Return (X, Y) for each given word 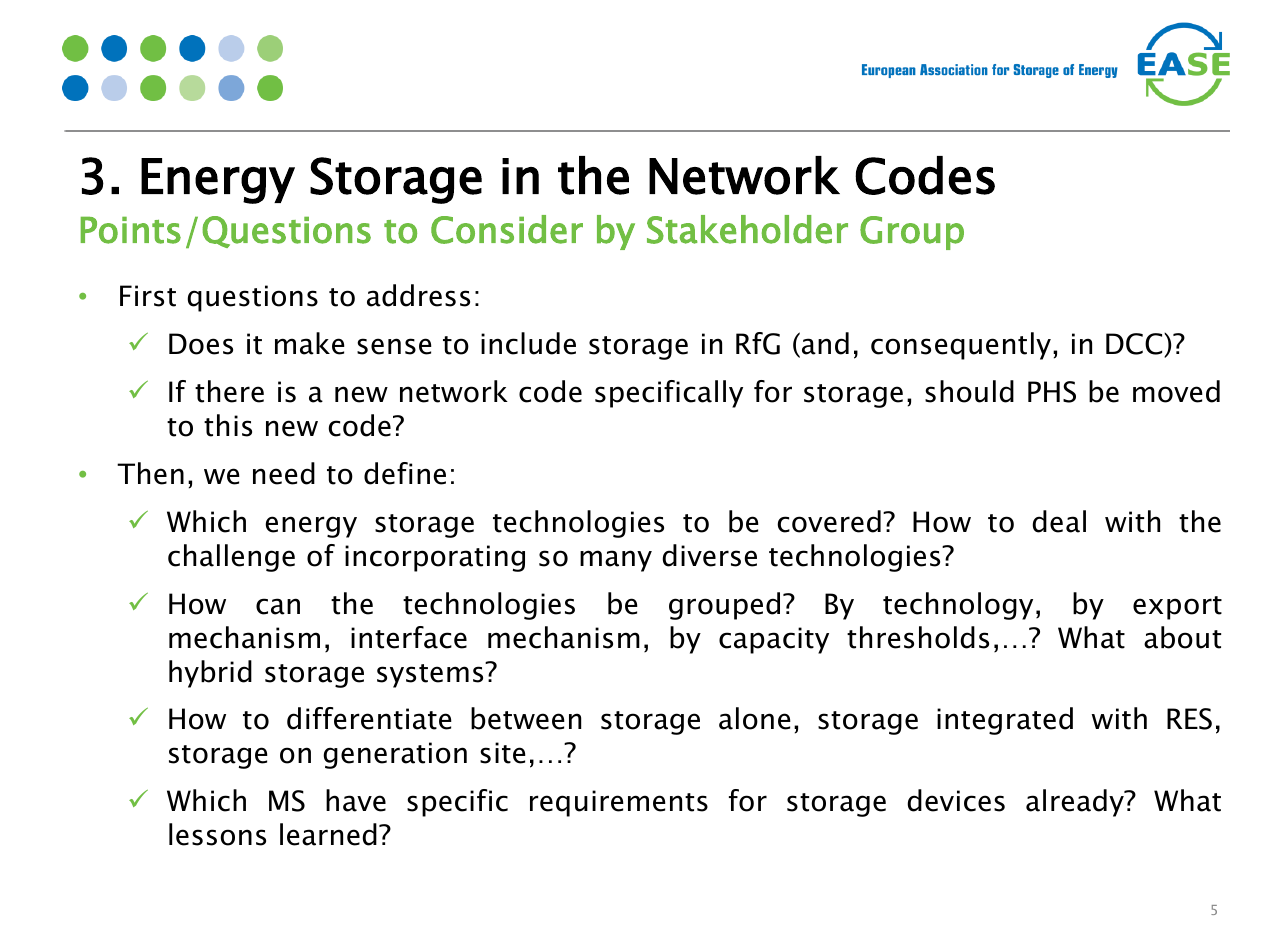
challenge (231, 558)
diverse (709, 555)
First (148, 296)
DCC (1135, 345)
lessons (217, 834)
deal (1059, 521)
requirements (619, 803)
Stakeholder (747, 229)
